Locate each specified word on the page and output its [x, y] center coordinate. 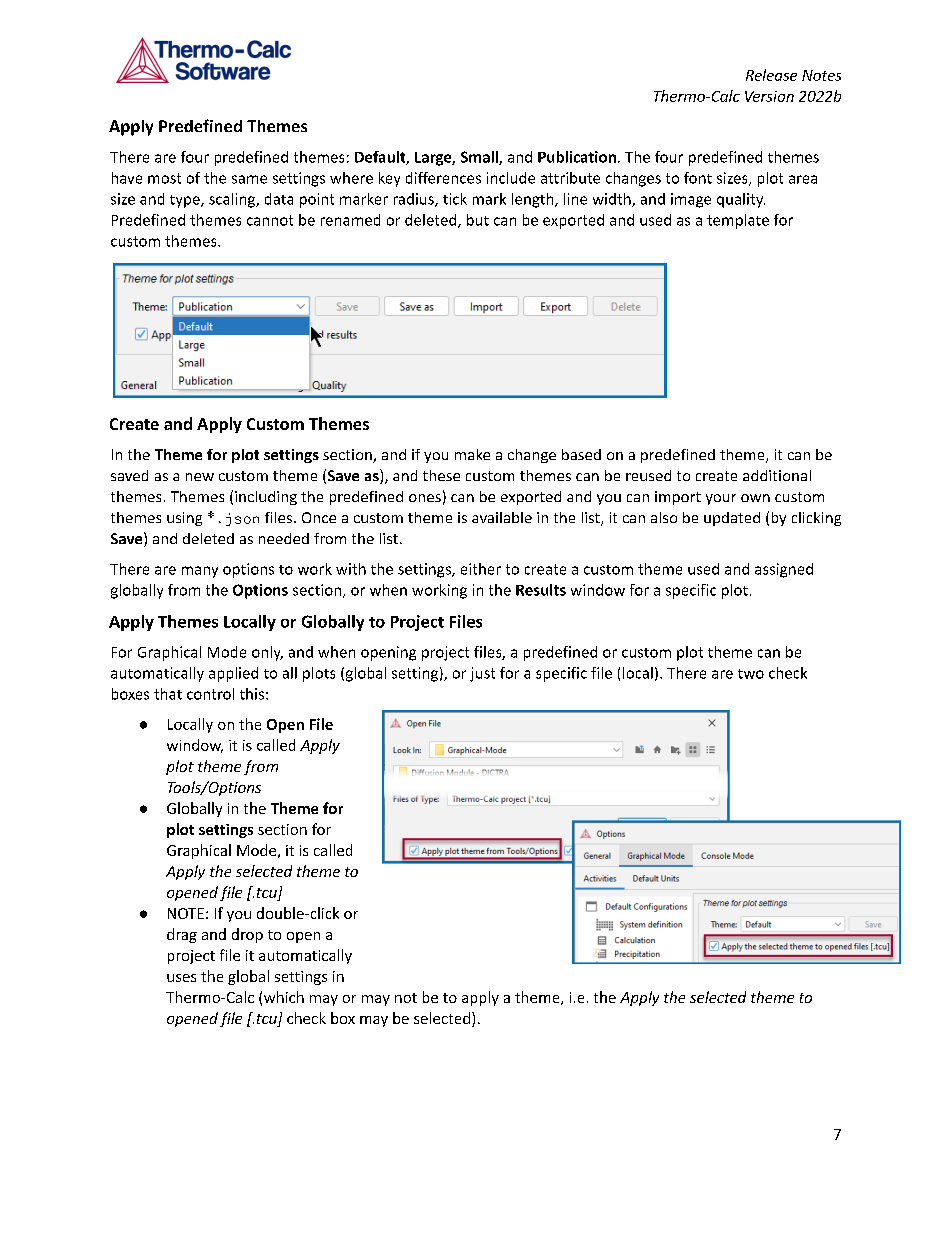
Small [480, 158]
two [751, 674]
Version [769, 96]
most [164, 178]
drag [182, 935]
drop [247, 935]
